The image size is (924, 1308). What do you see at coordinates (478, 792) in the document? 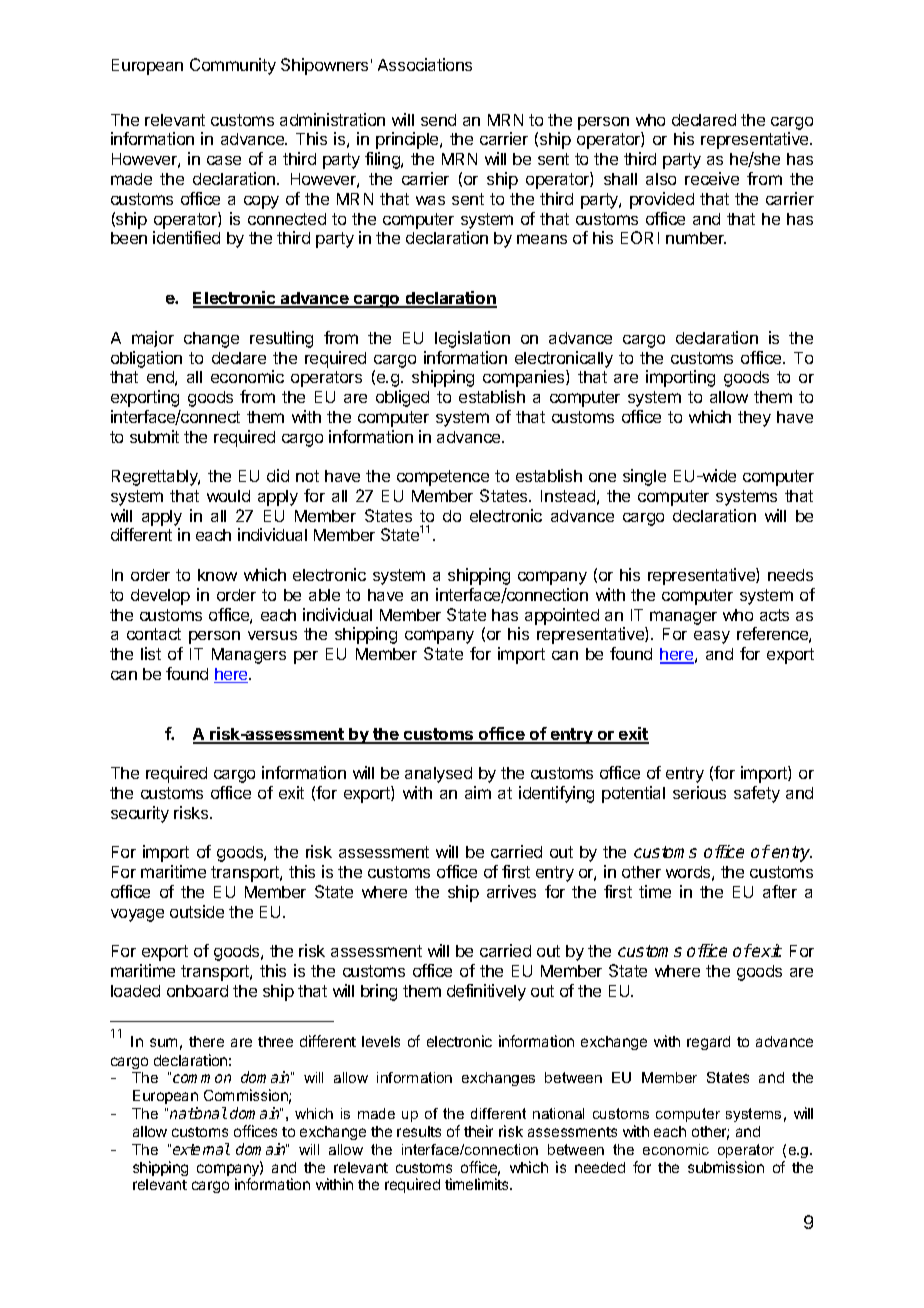
I see `aim` at bounding box center [478, 792].
